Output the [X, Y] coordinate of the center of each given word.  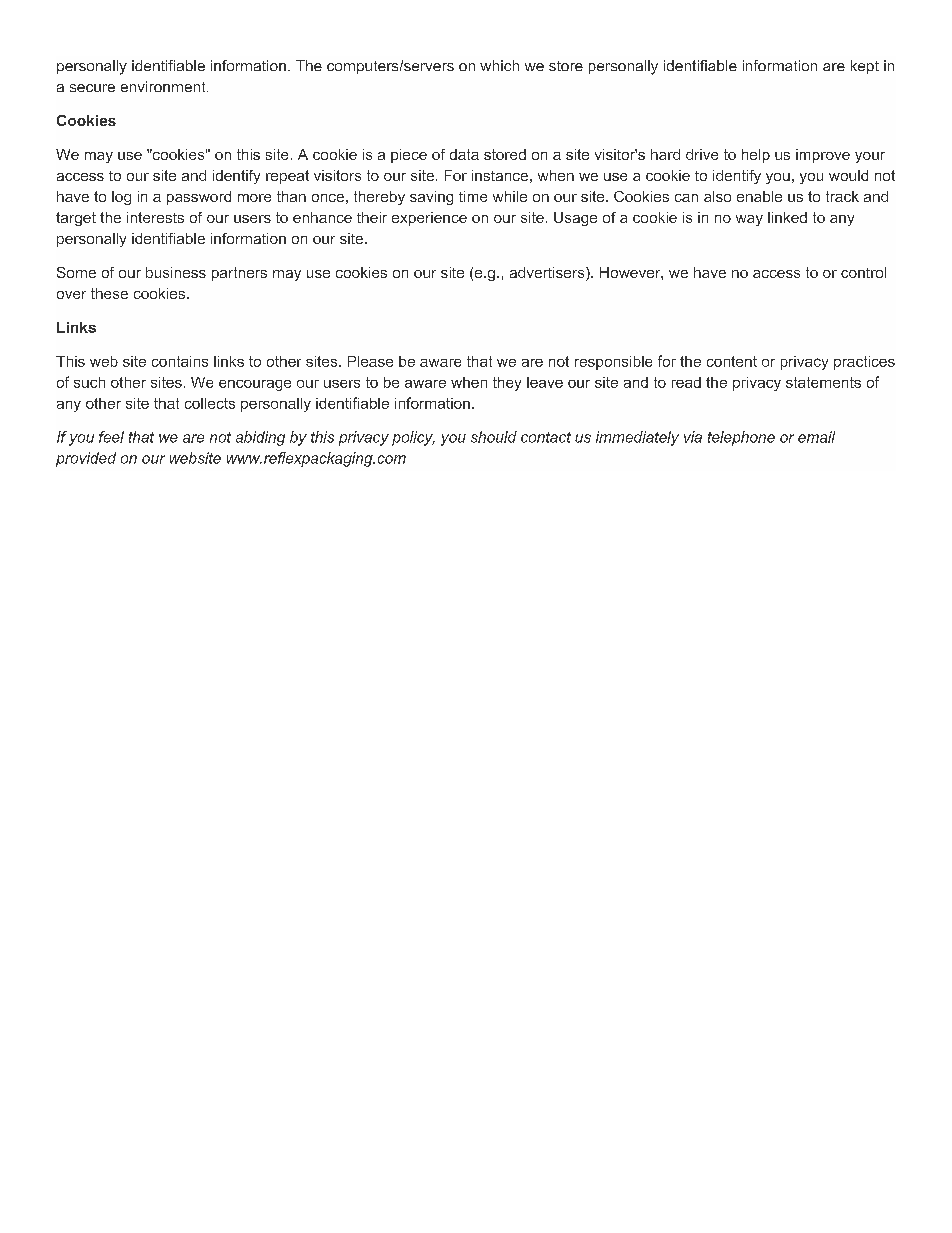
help [756, 156]
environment [164, 86]
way [749, 220]
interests [155, 217]
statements [823, 382]
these [109, 293]
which [499, 65]
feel [111, 437]
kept [865, 67]
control [863, 272]
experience [429, 219]
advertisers [548, 274]
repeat [287, 177]
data [464, 154]
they [507, 384]
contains [180, 361]
